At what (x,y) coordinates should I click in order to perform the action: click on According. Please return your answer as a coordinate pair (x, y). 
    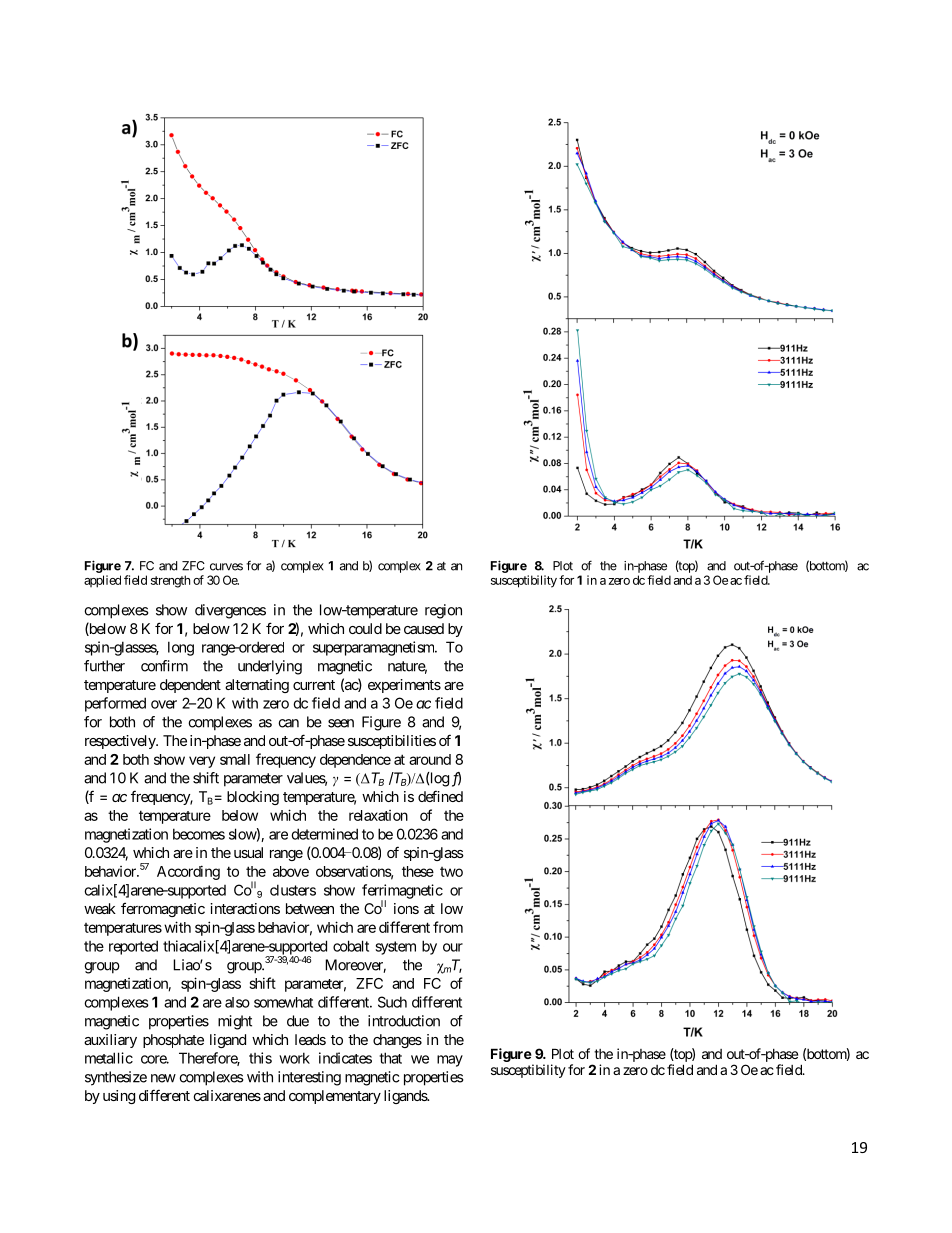
    Looking at the image, I should click on (188, 872).
